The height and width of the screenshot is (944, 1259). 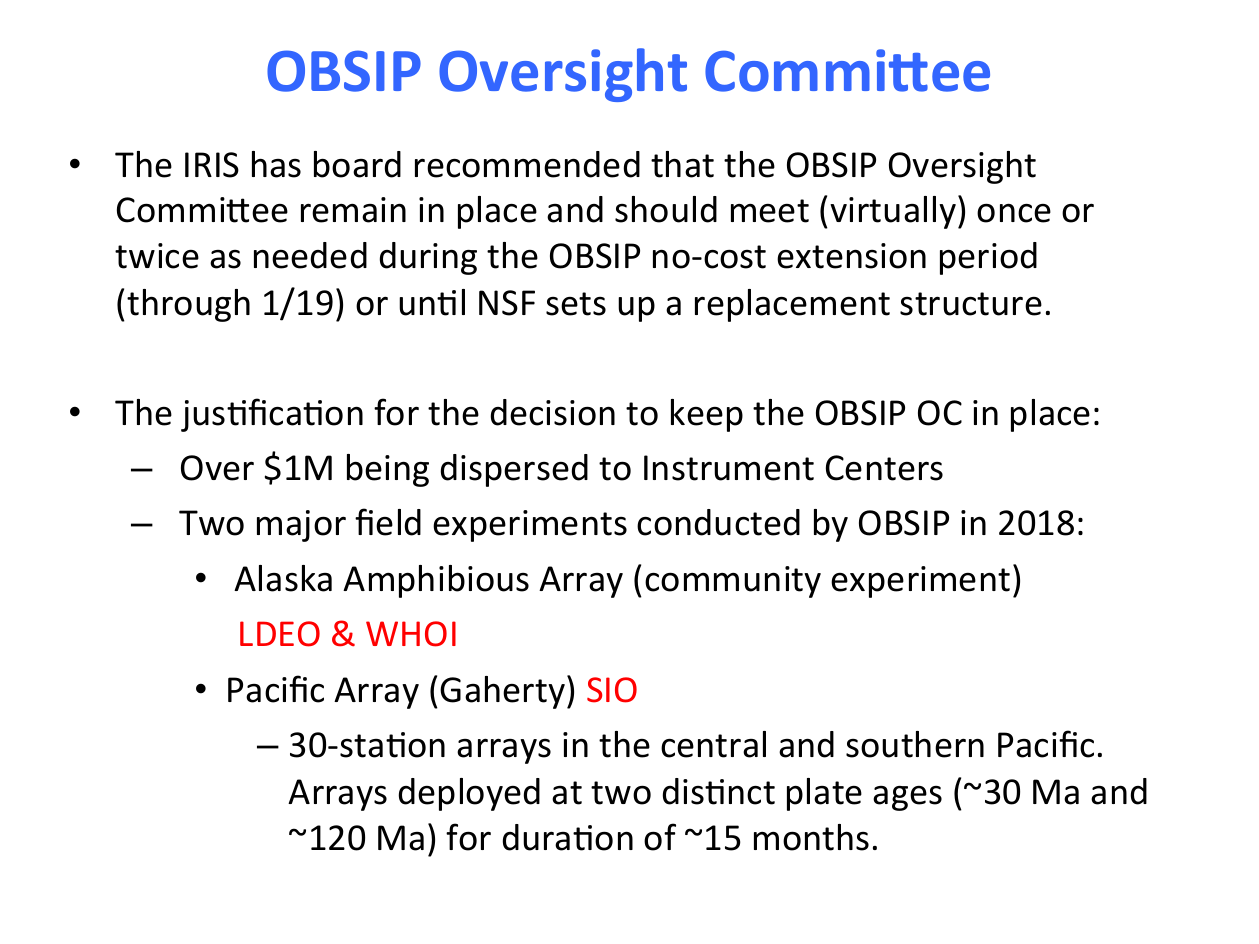 I want to click on ages, so click(x=907, y=798).
